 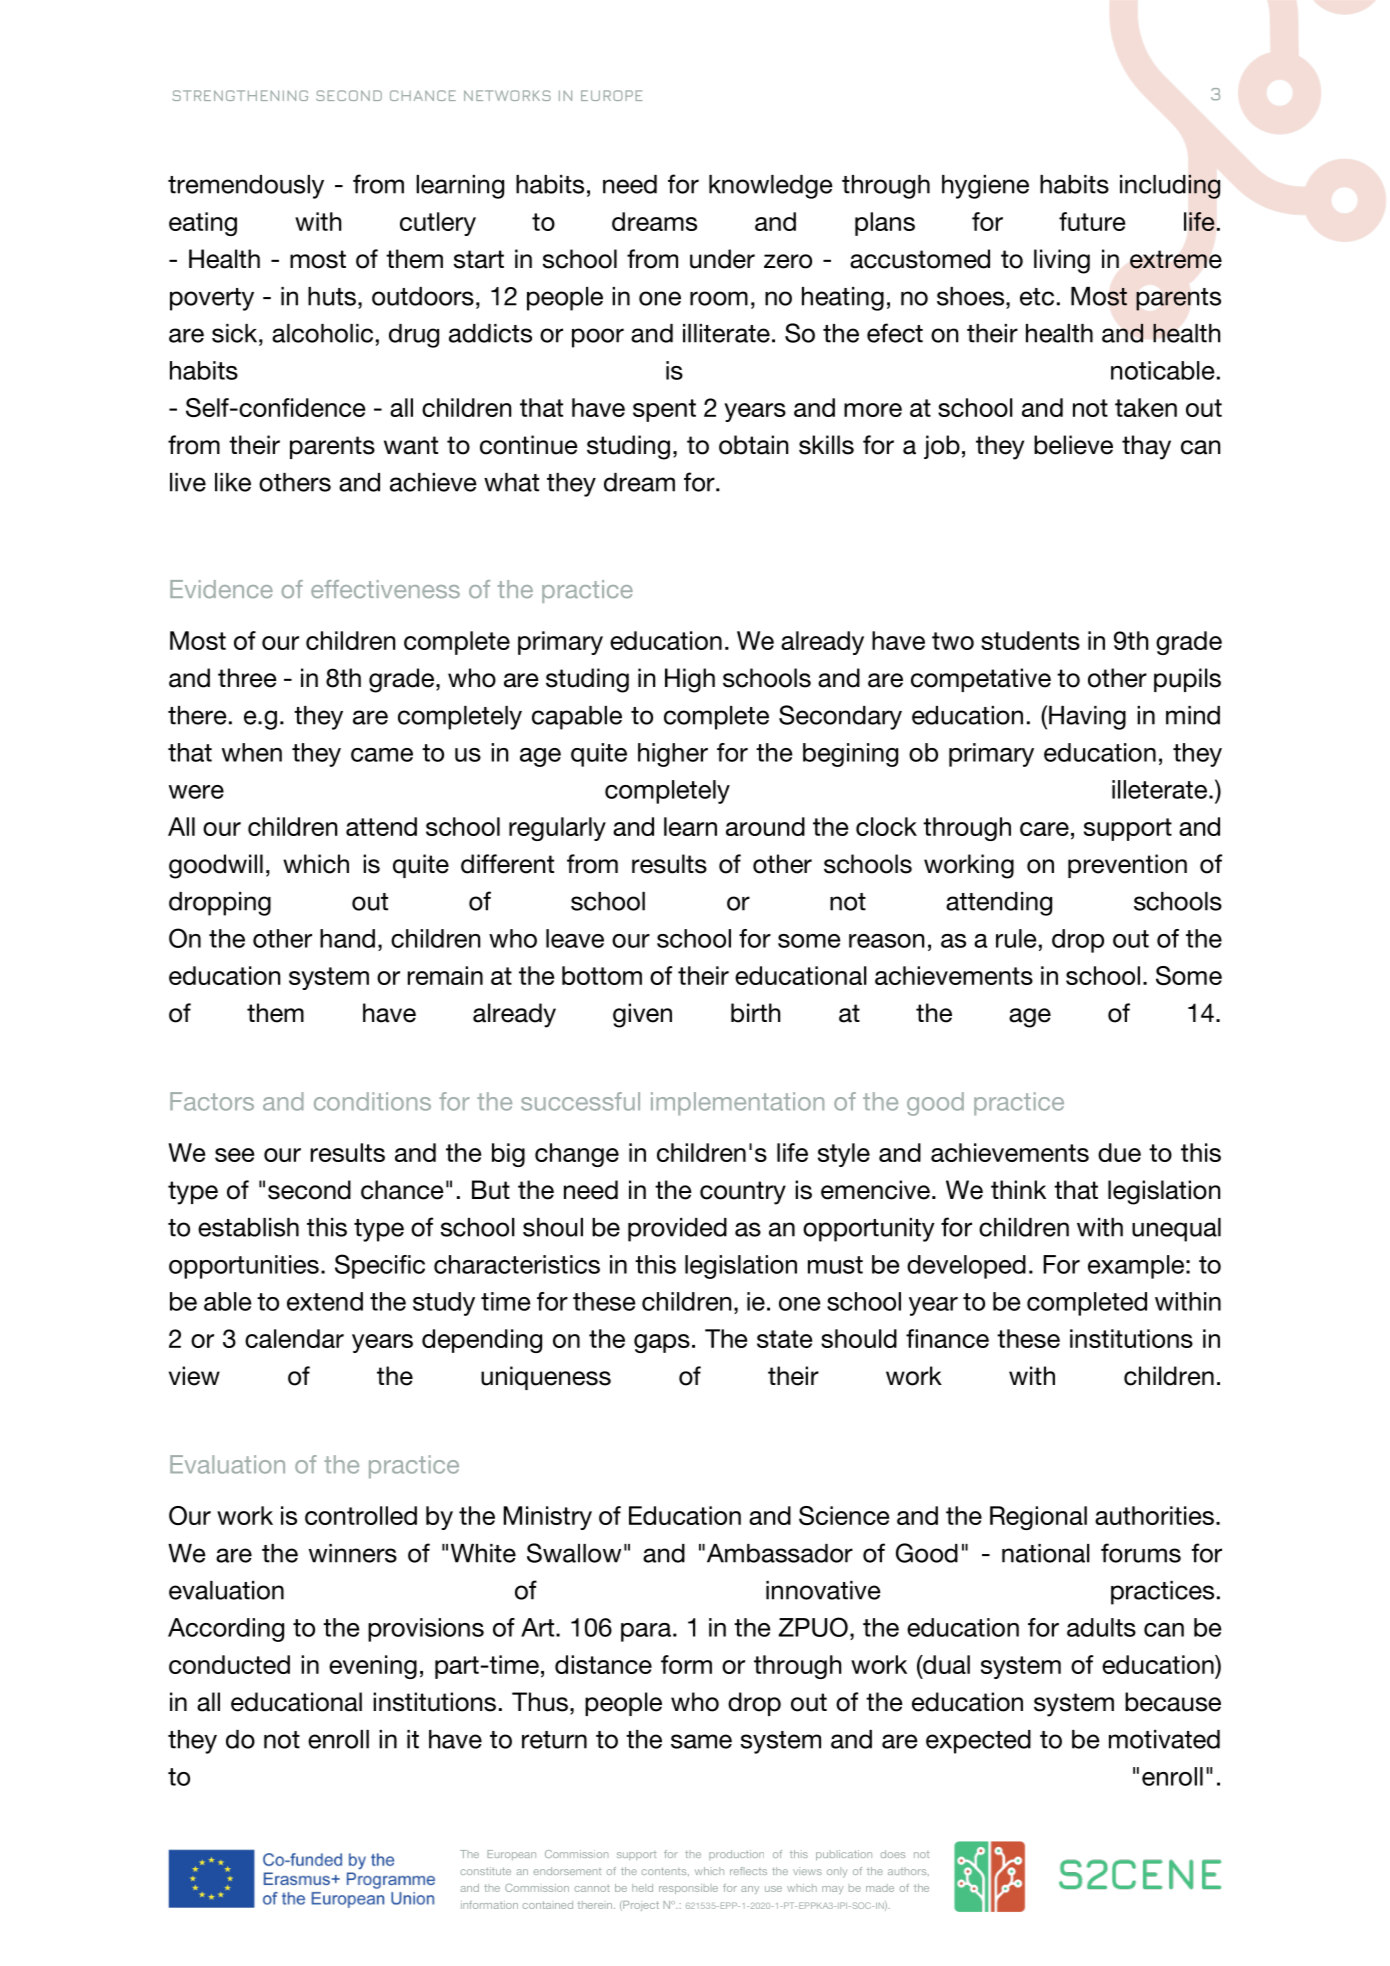 What do you see at coordinates (1016, 938) in the document?
I see `rule` at bounding box center [1016, 938].
